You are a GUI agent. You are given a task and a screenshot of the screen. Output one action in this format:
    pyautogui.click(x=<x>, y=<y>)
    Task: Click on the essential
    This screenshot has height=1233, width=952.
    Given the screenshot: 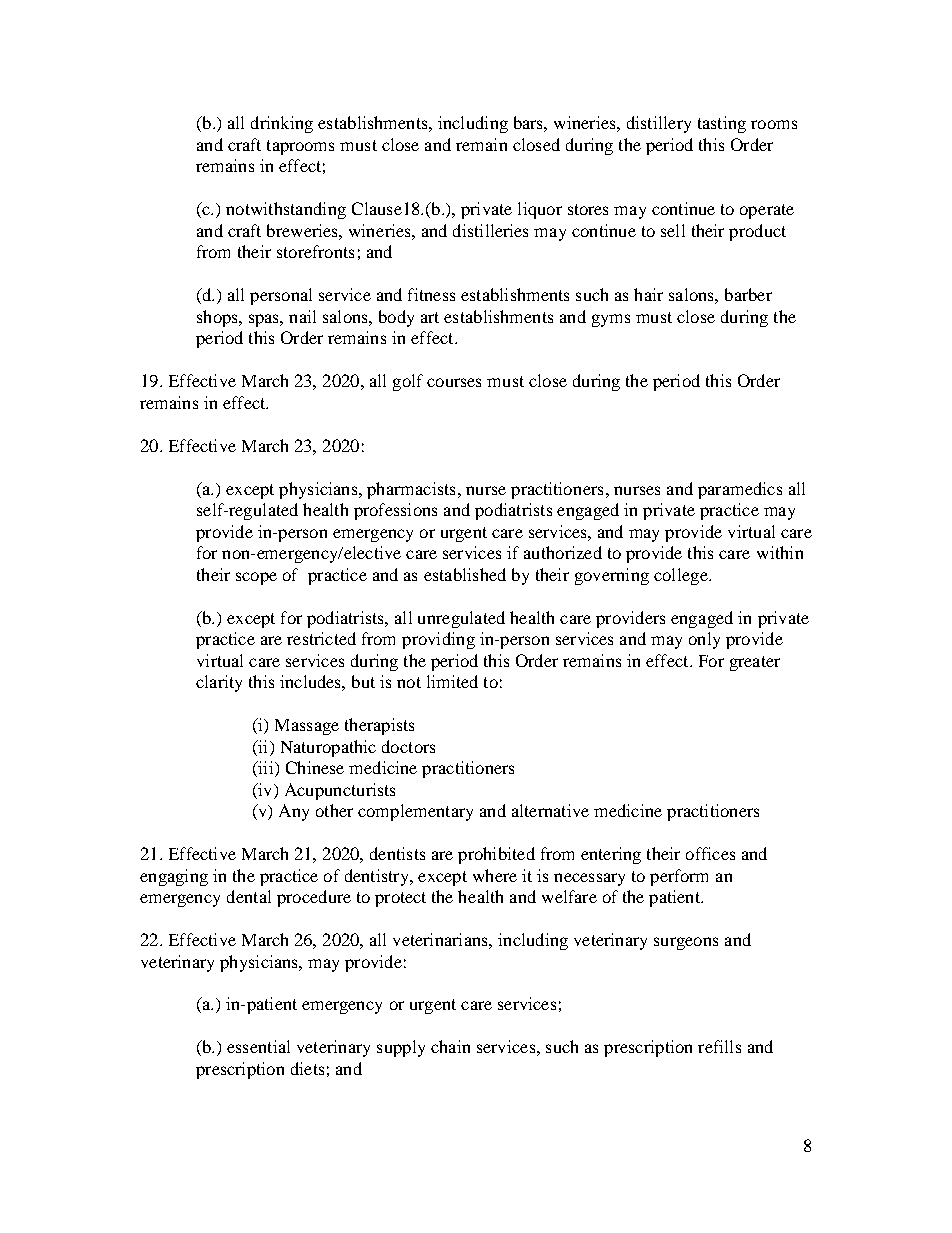 What is the action you would take?
    pyautogui.click(x=258, y=1046)
